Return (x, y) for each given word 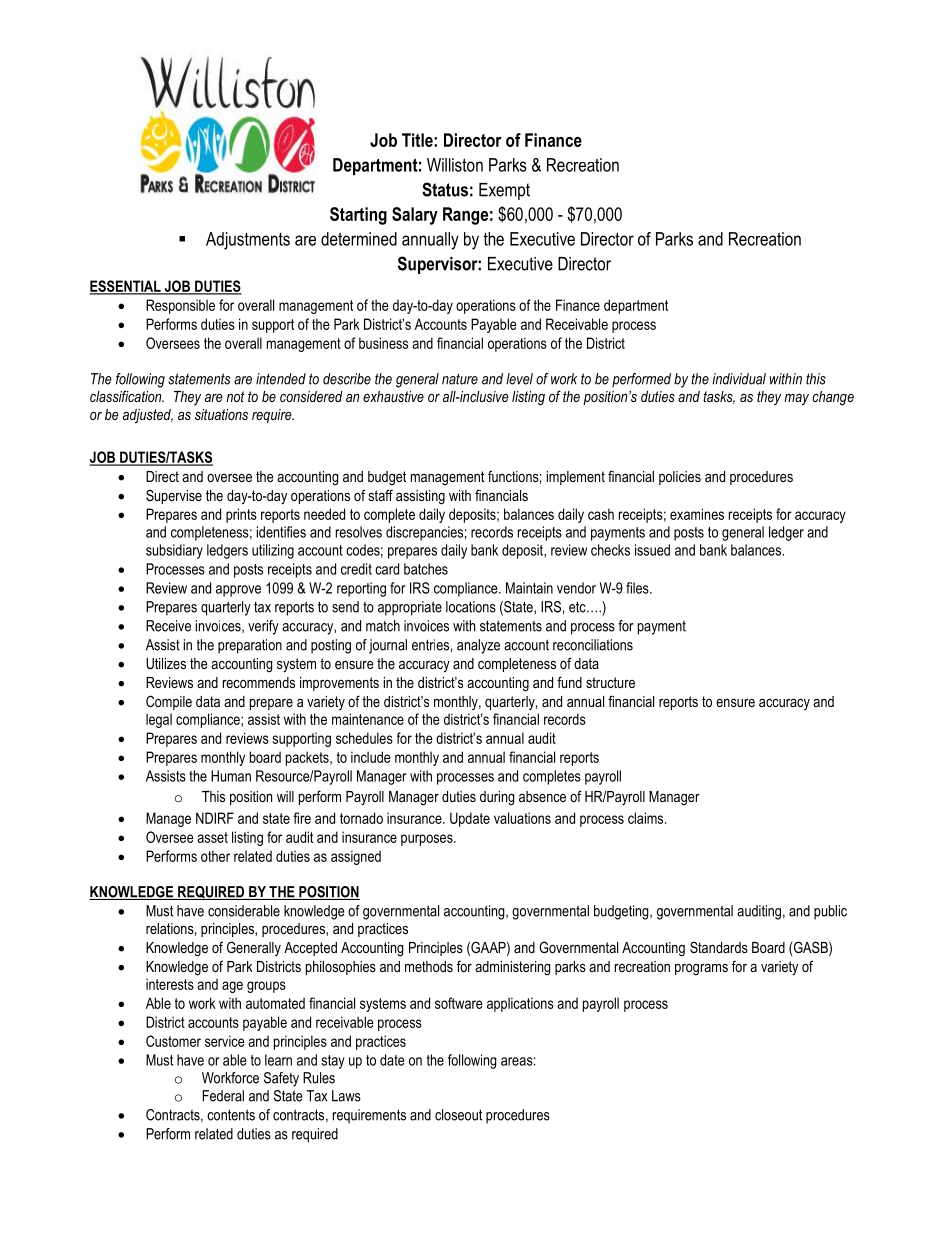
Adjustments (248, 241)
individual (739, 379)
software (459, 1003)
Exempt (504, 191)
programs (701, 970)
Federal (223, 1096)
